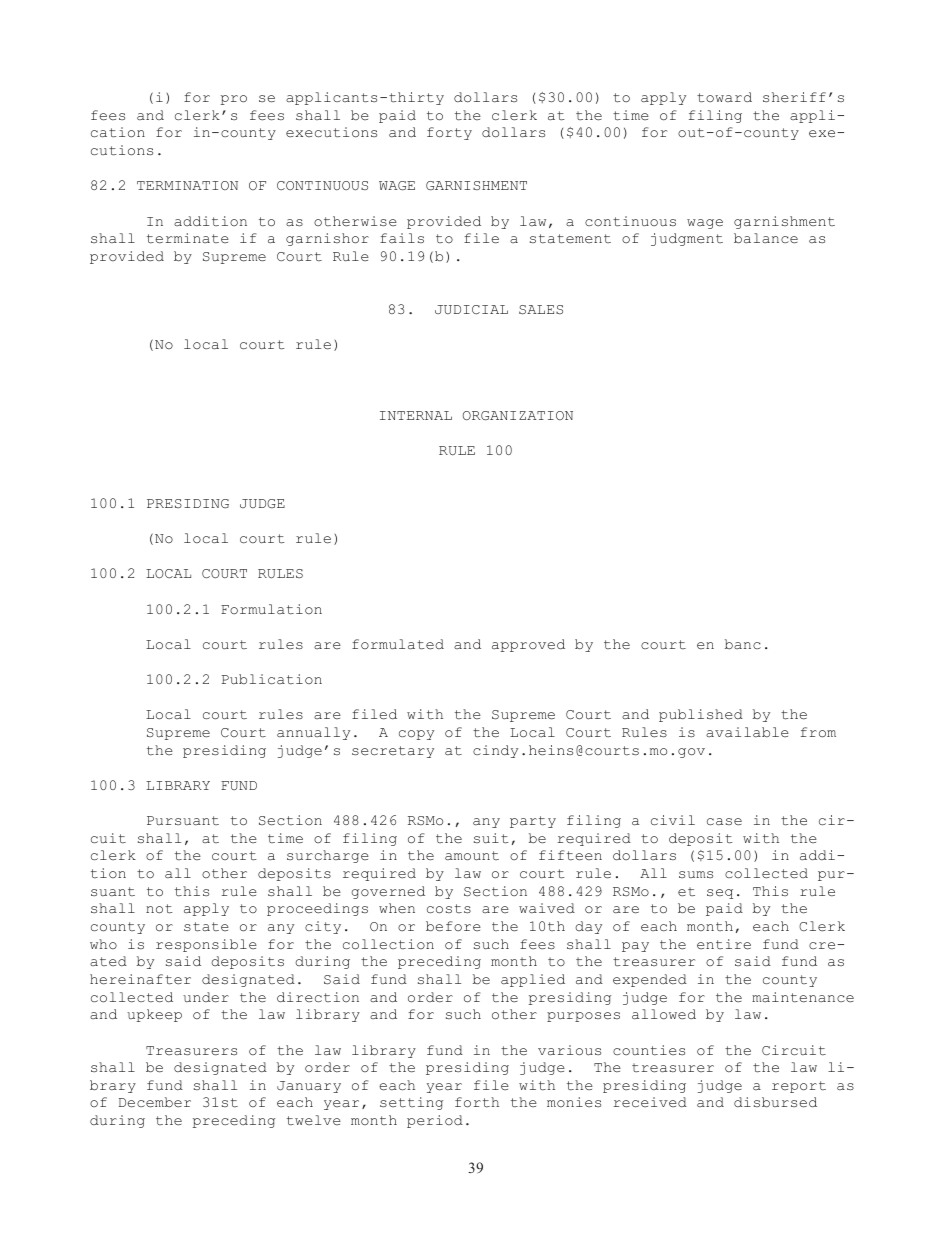 The image size is (952, 1233). Describe the element at coordinates (528, 645) in the screenshot. I see `approved` at that location.
